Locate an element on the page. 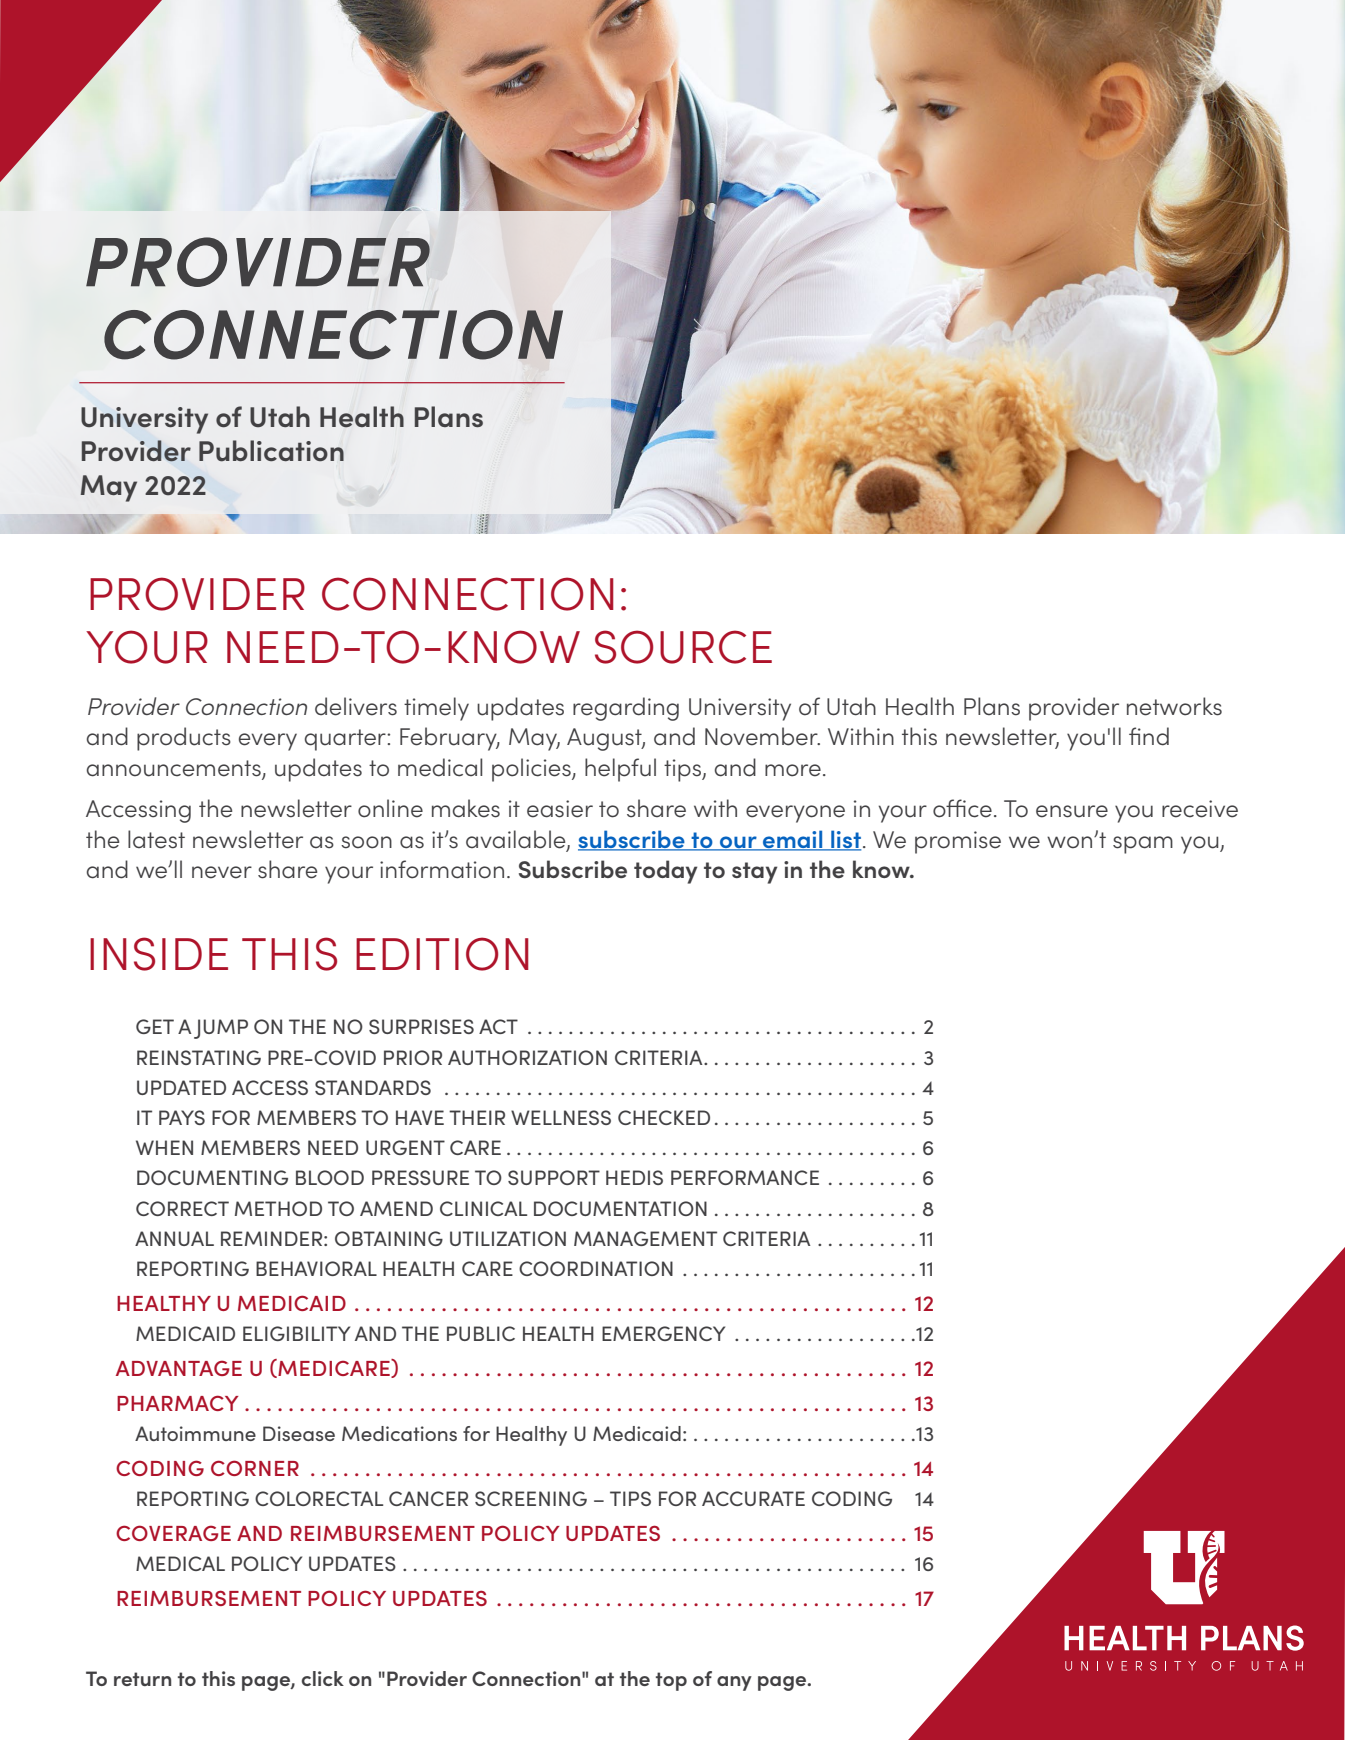 This image has width=1345, height=1740. ACT is located at coordinates (498, 1026).
